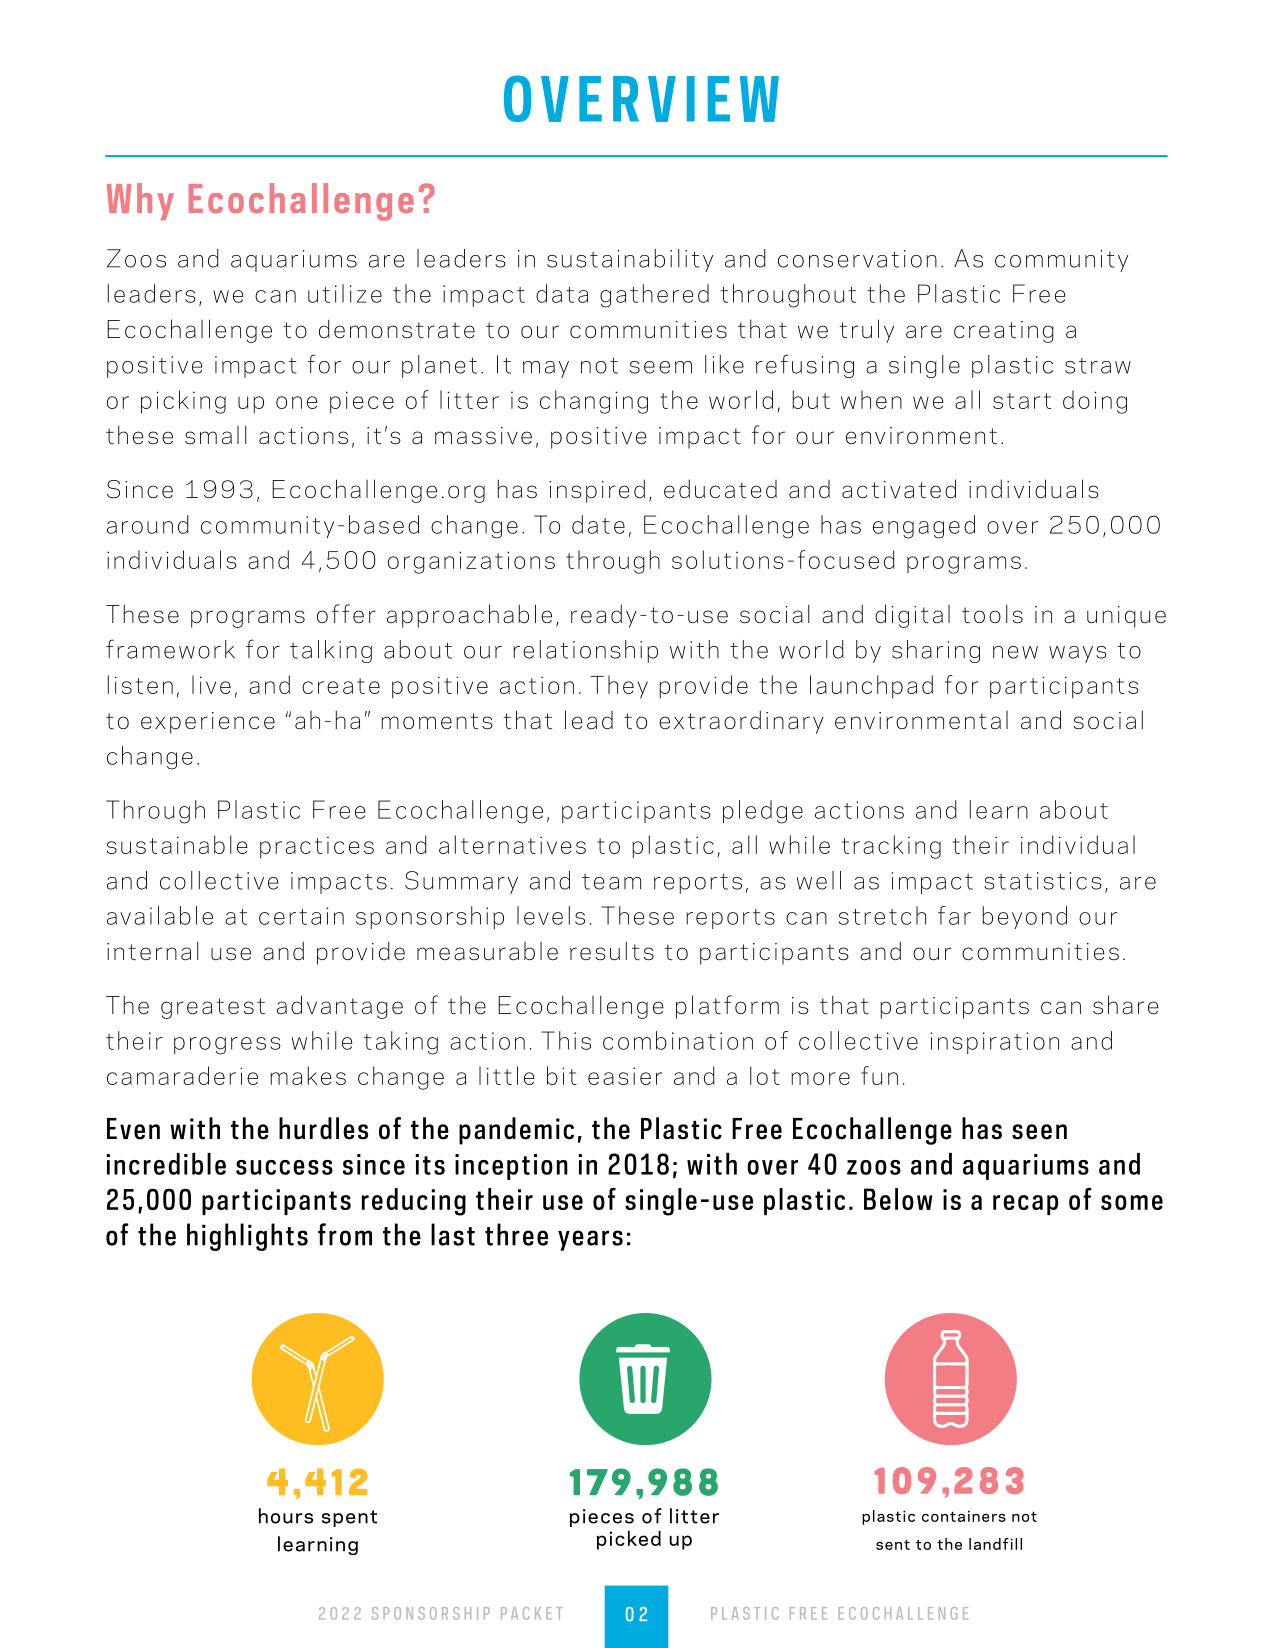  What do you see at coordinates (301, 916) in the image?
I see `certain` at bounding box center [301, 916].
